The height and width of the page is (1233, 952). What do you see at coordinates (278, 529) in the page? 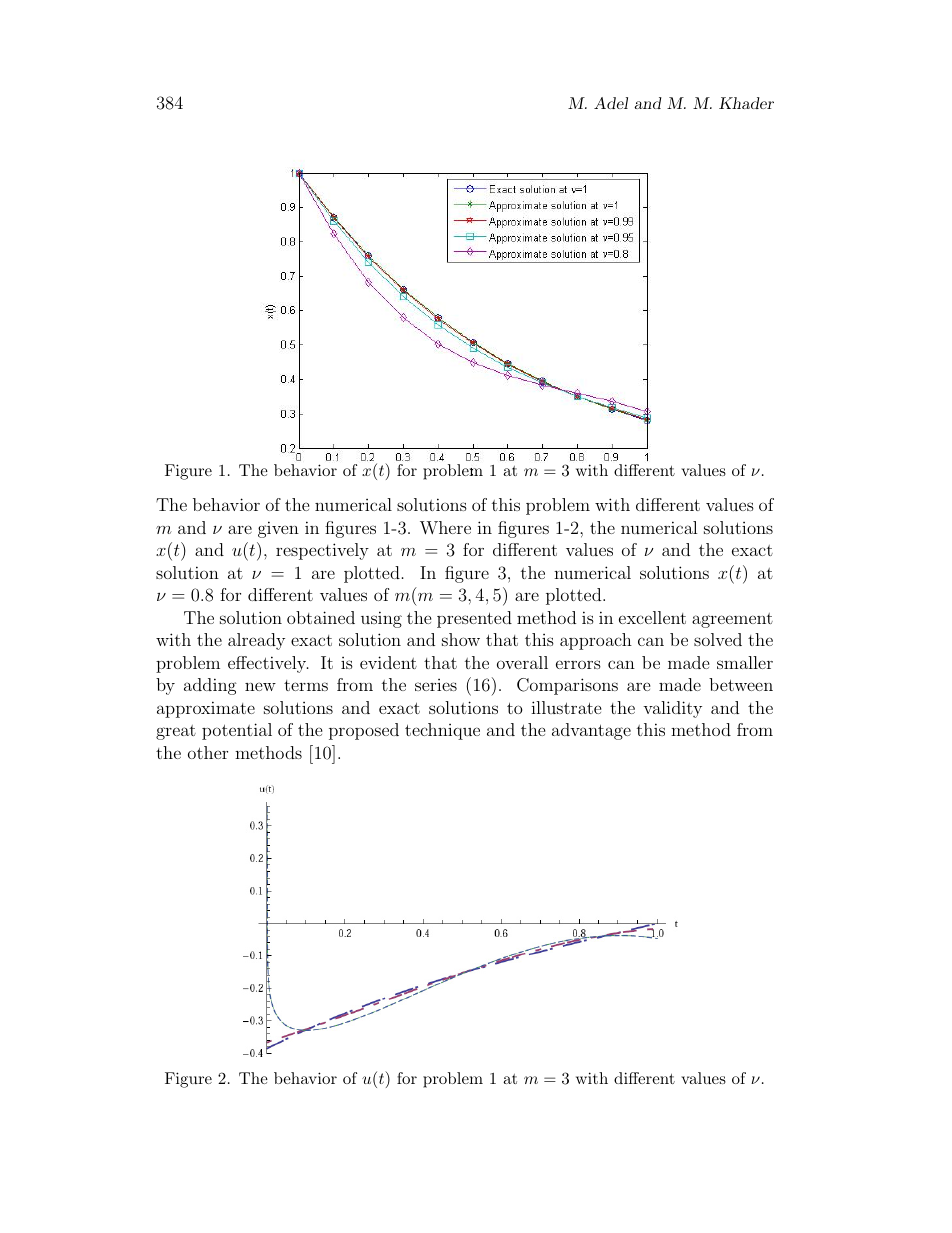
I see `given` at bounding box center [278, 529].
